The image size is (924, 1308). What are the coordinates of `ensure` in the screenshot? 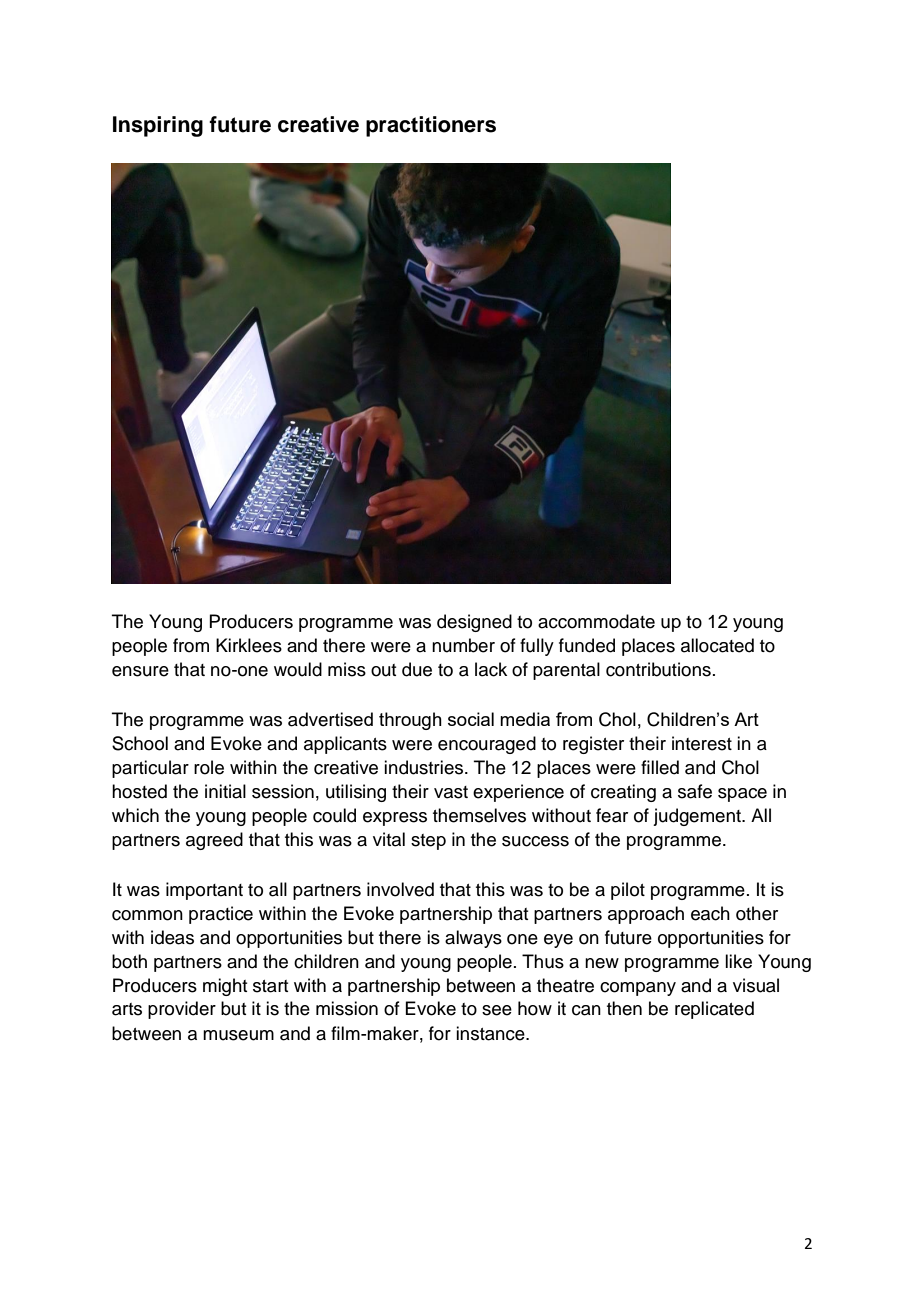 It's located at (140, 671).
